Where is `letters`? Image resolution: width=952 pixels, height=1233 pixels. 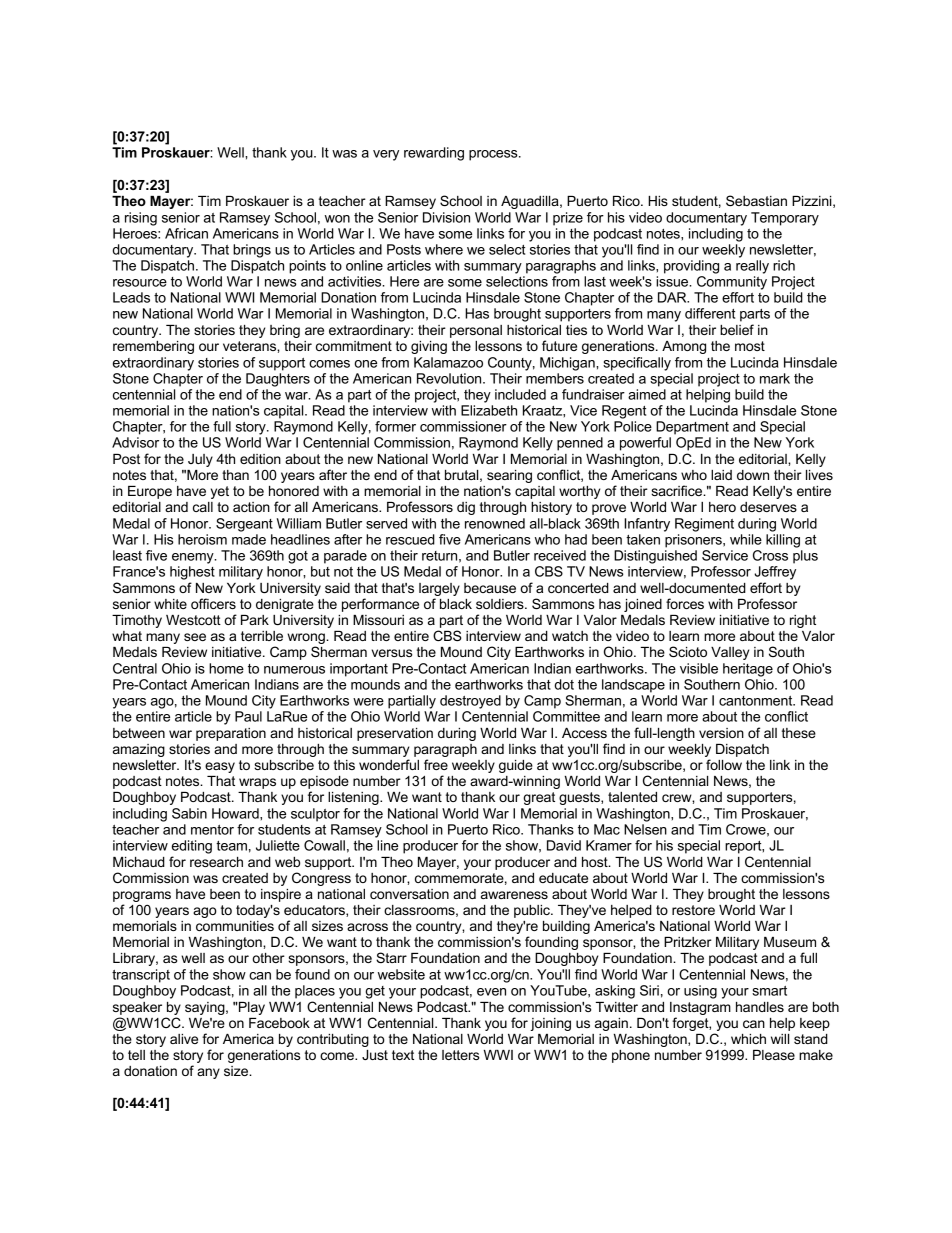 letters is located at coordinates (461, 1055).
